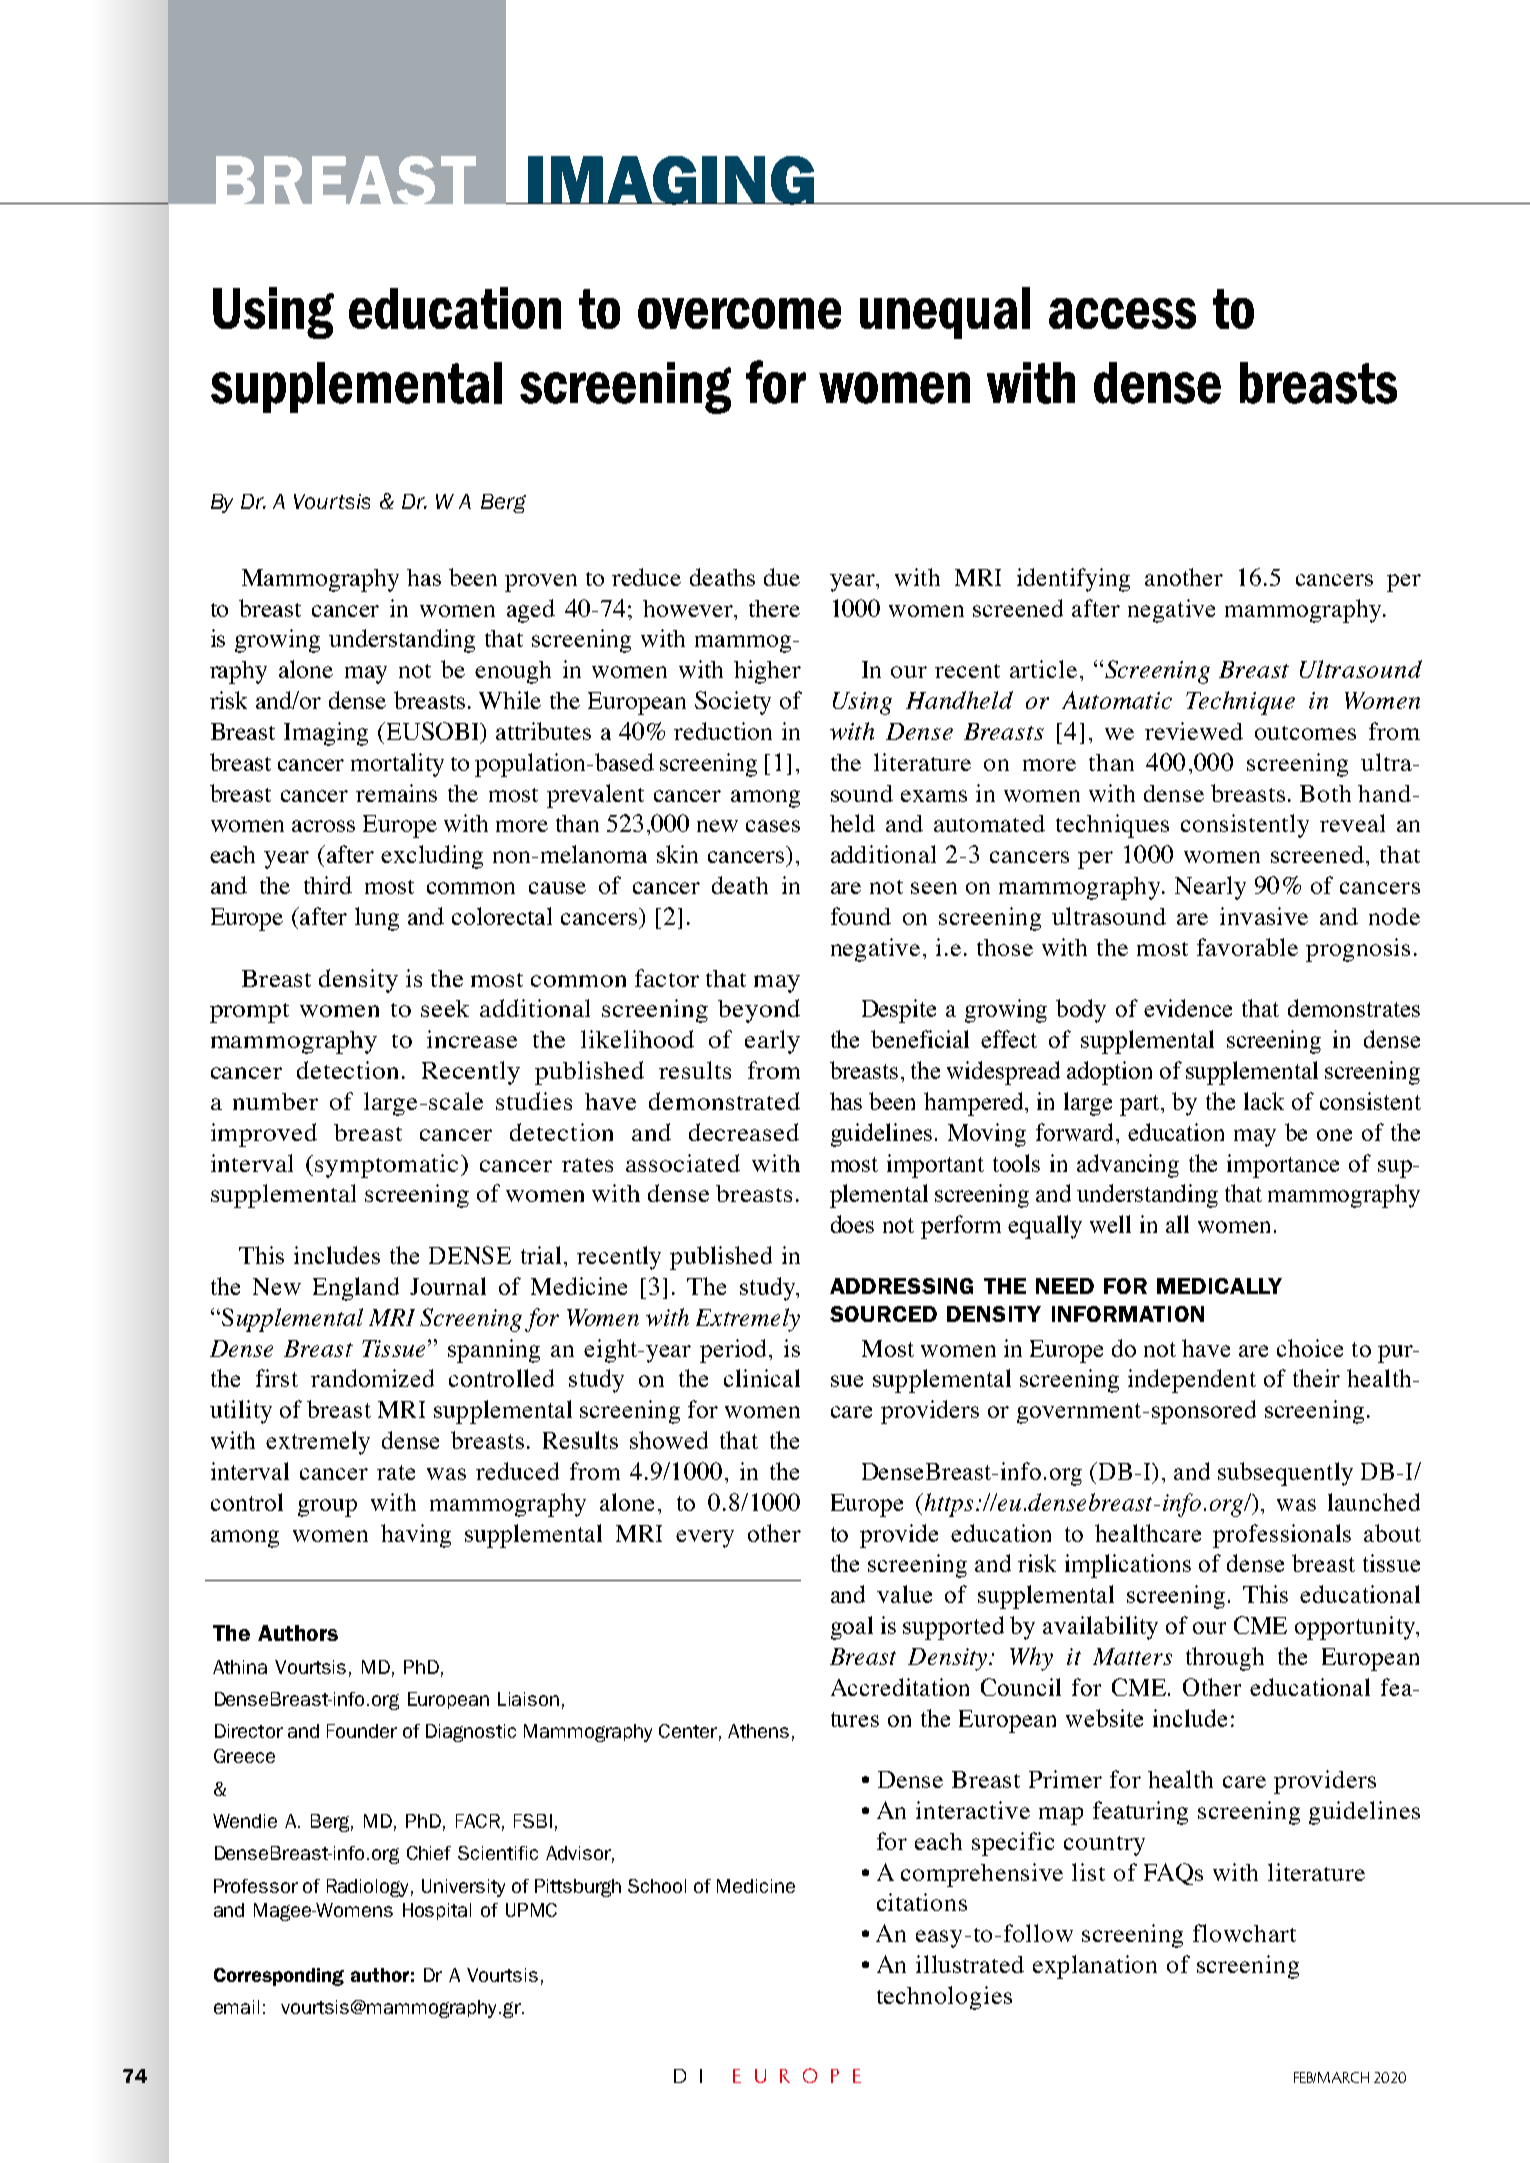 Image resolution: width=1530 pixels, height=2163 pixels. Describe the element at coordinates (377, 919) in the document. I see `lung` at that location.
